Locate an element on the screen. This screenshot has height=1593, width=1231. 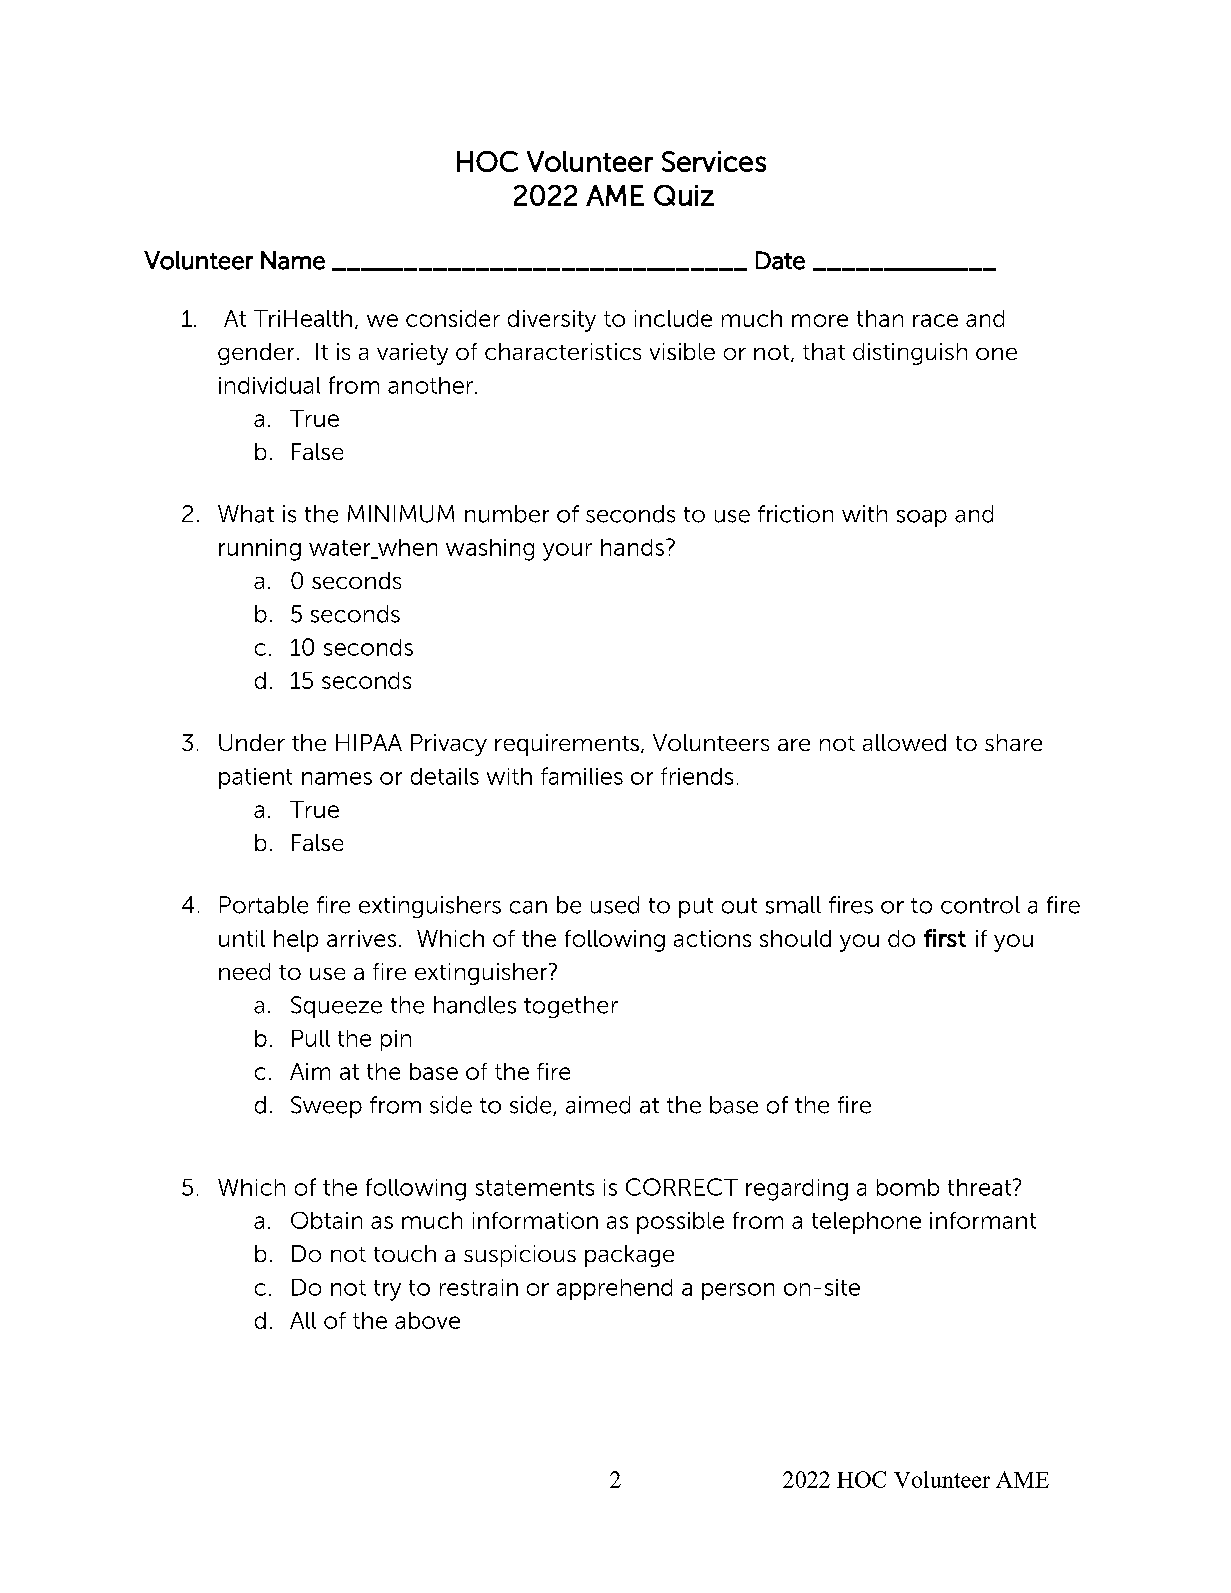
try is located at coordinates (387, 1290).
